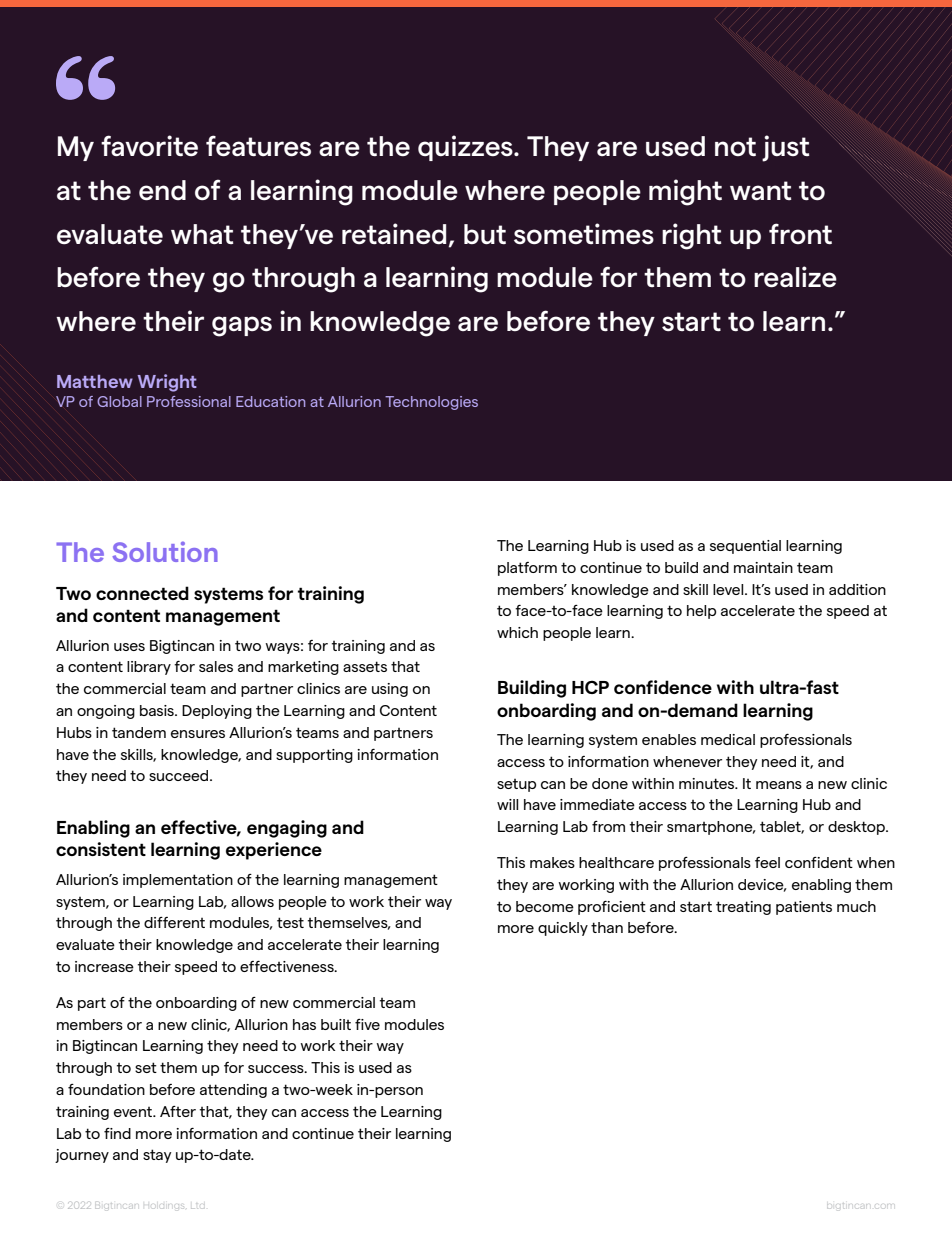  Describe the element at coordinates (545, 906) in the screenshot. I see `become` at that location.
